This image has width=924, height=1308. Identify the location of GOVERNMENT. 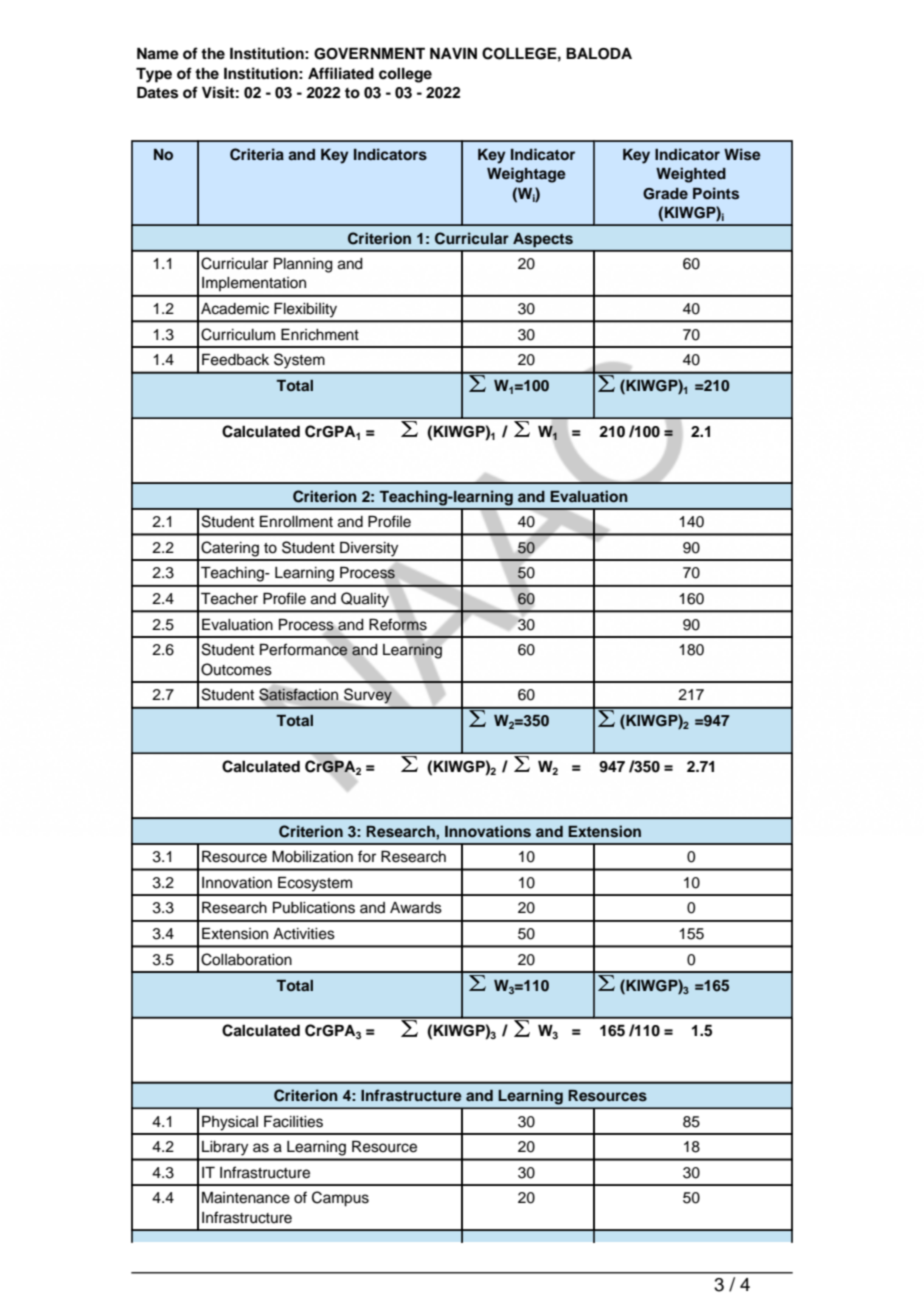
(369, 54).
